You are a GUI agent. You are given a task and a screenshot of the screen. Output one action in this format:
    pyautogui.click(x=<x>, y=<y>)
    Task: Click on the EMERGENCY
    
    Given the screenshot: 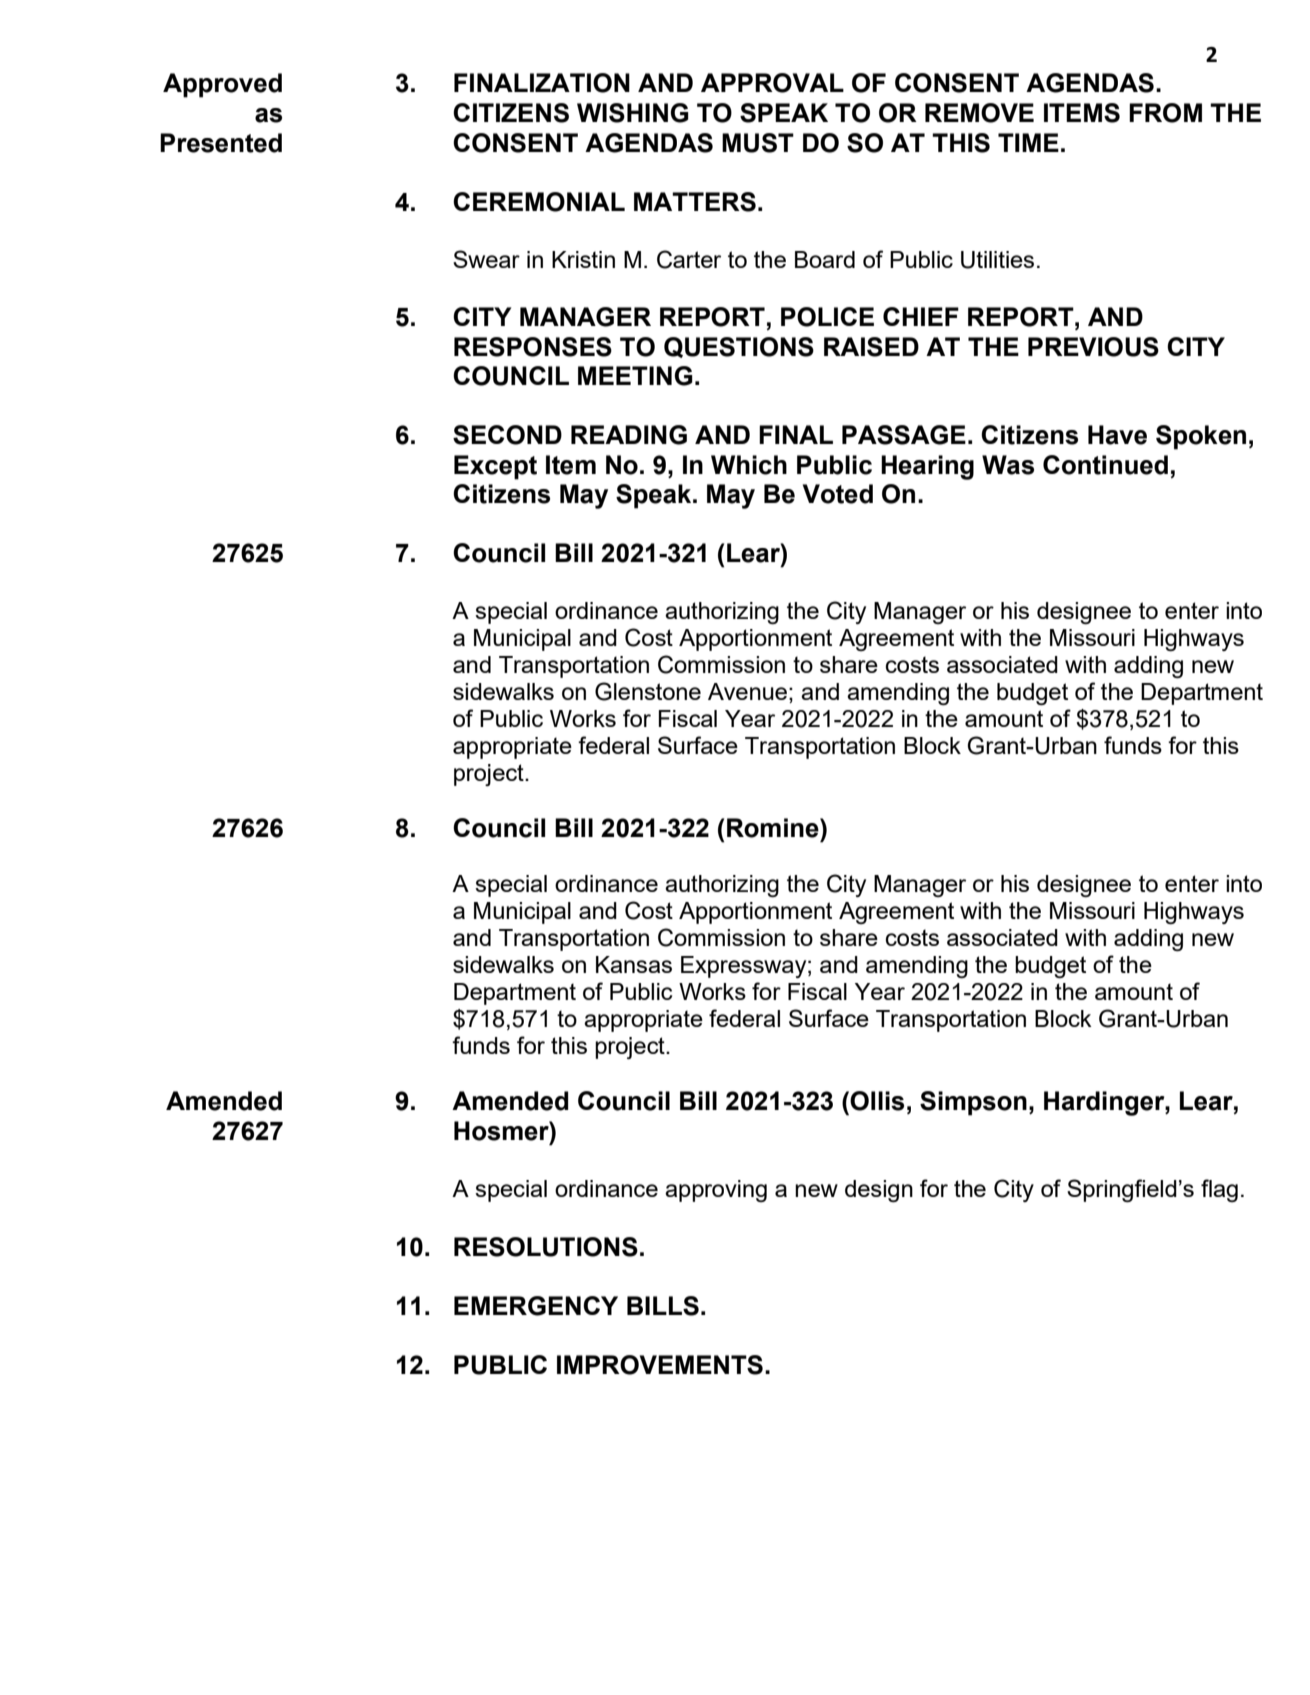 What is the action you would take?
    pyautogui.click(x=536, y=1306)
